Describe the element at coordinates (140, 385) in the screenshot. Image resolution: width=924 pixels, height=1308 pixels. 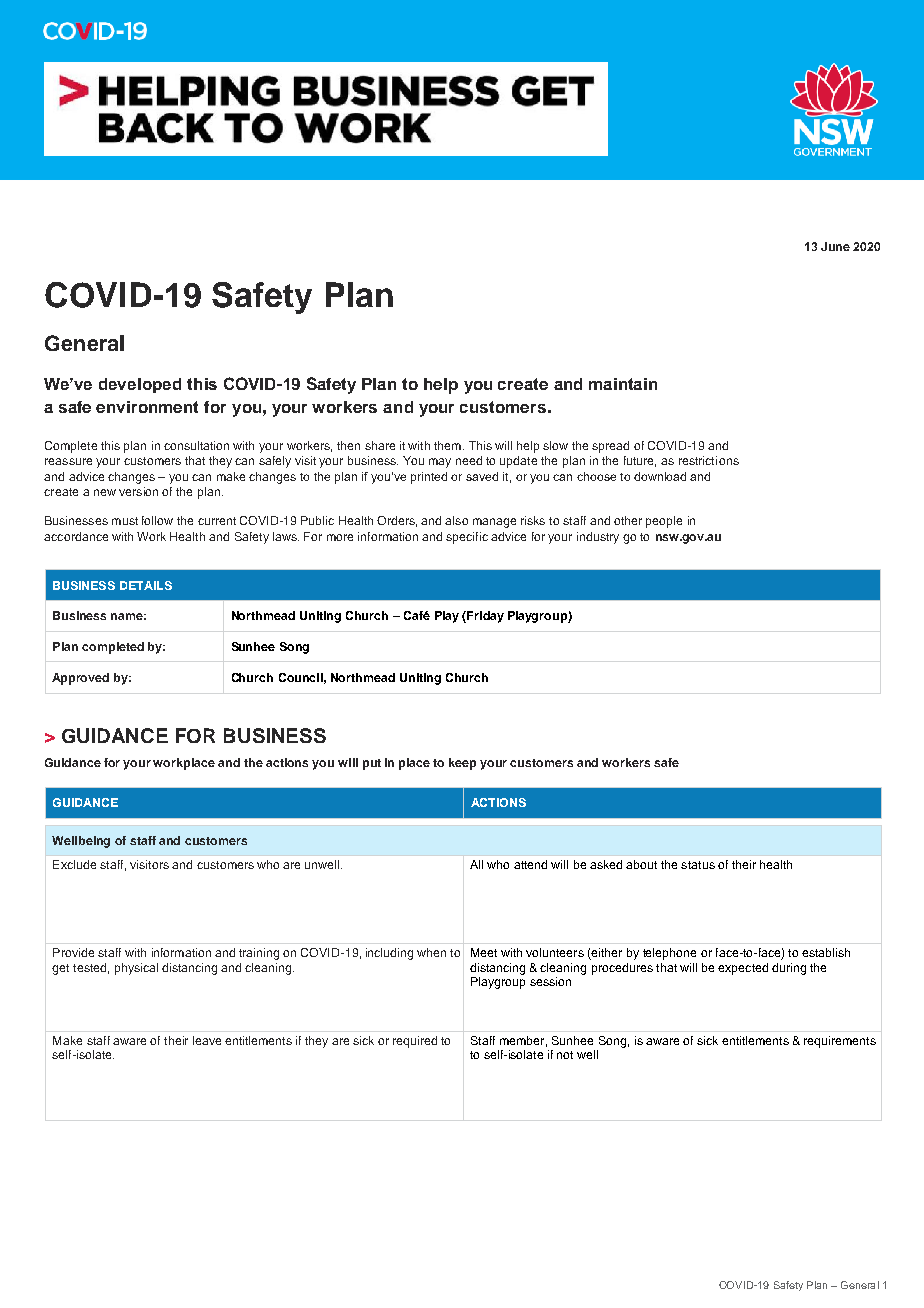
I see `developed` at that location.
